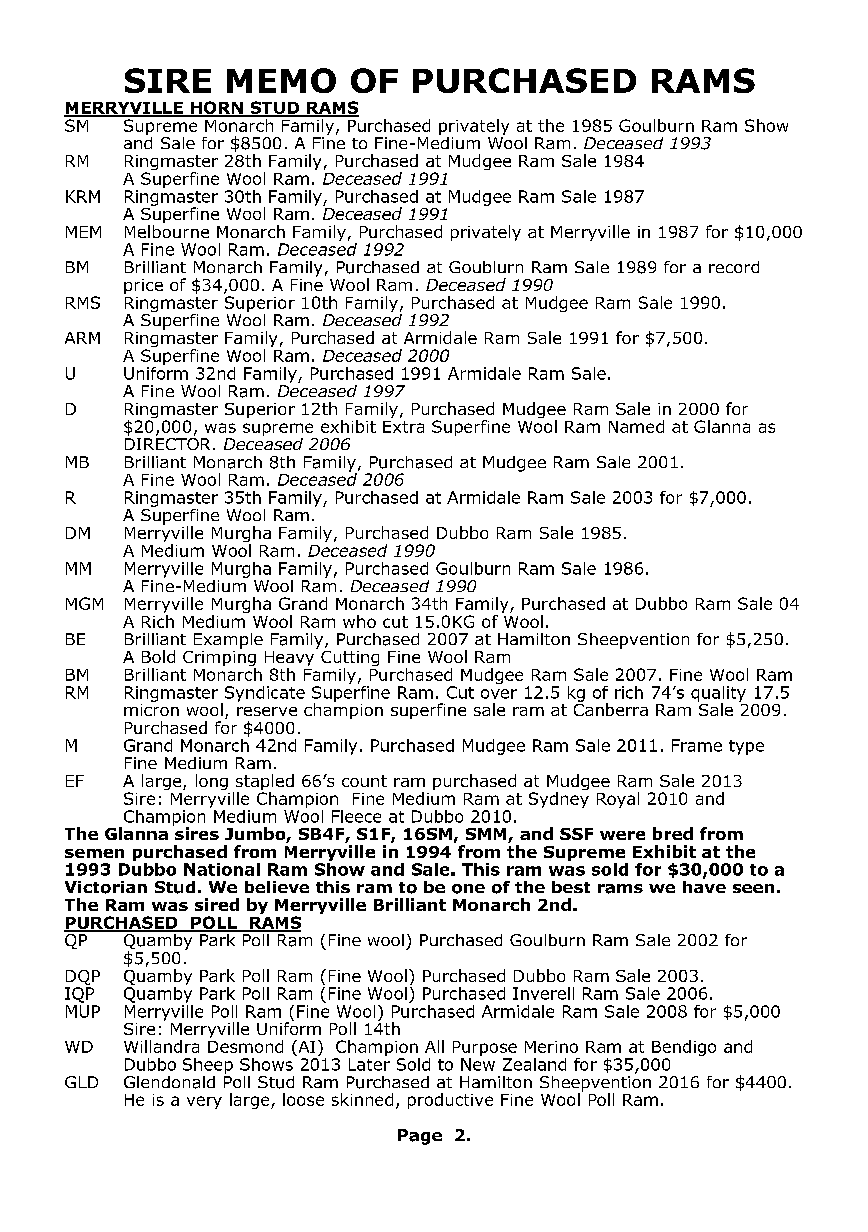  What do you see at coordinates (281, 80) in the page?
I see `MEMO` at bounding box center [281, 80].
